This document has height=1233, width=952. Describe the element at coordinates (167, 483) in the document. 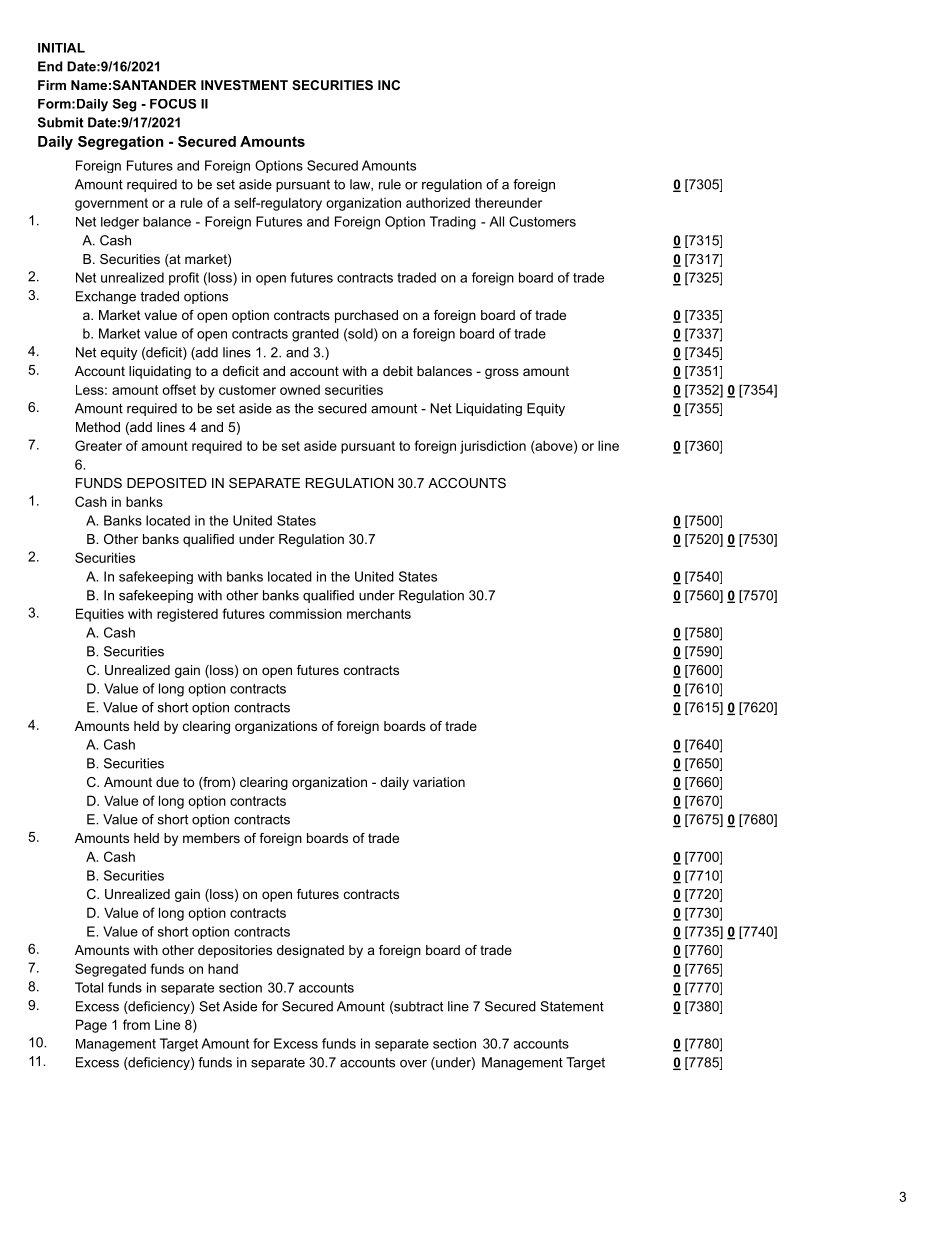

I see `DEPOSITED` at that location.
